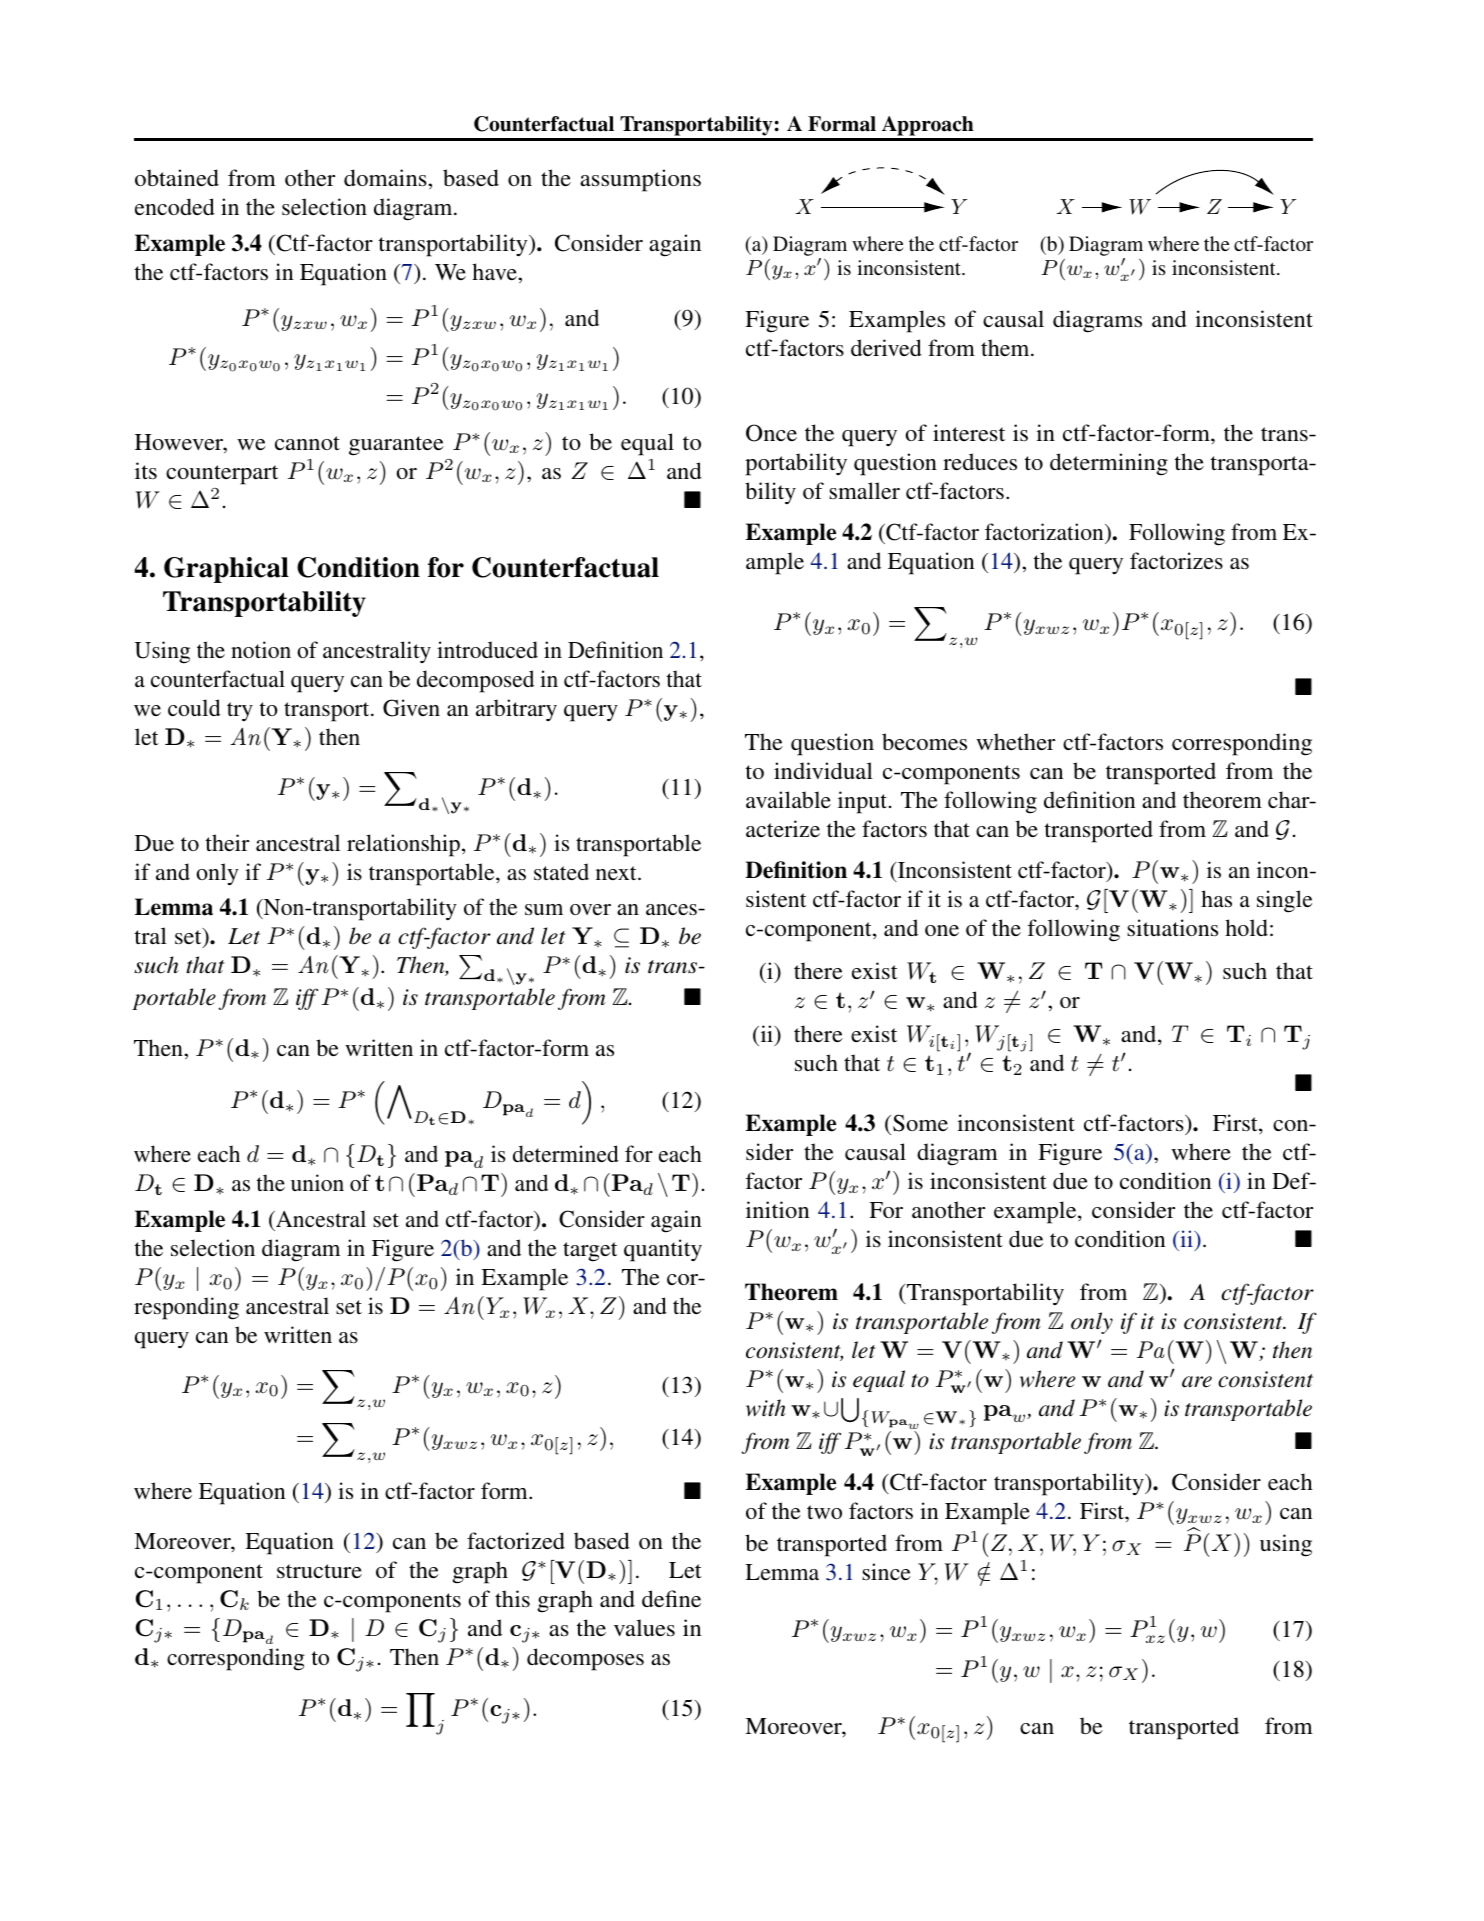 The height and width of the screenshot is (1921, 1484). What do you see at coordinates (671, 1598) in the screenshot?
I see `define` at bounding box center [671, 1598].
